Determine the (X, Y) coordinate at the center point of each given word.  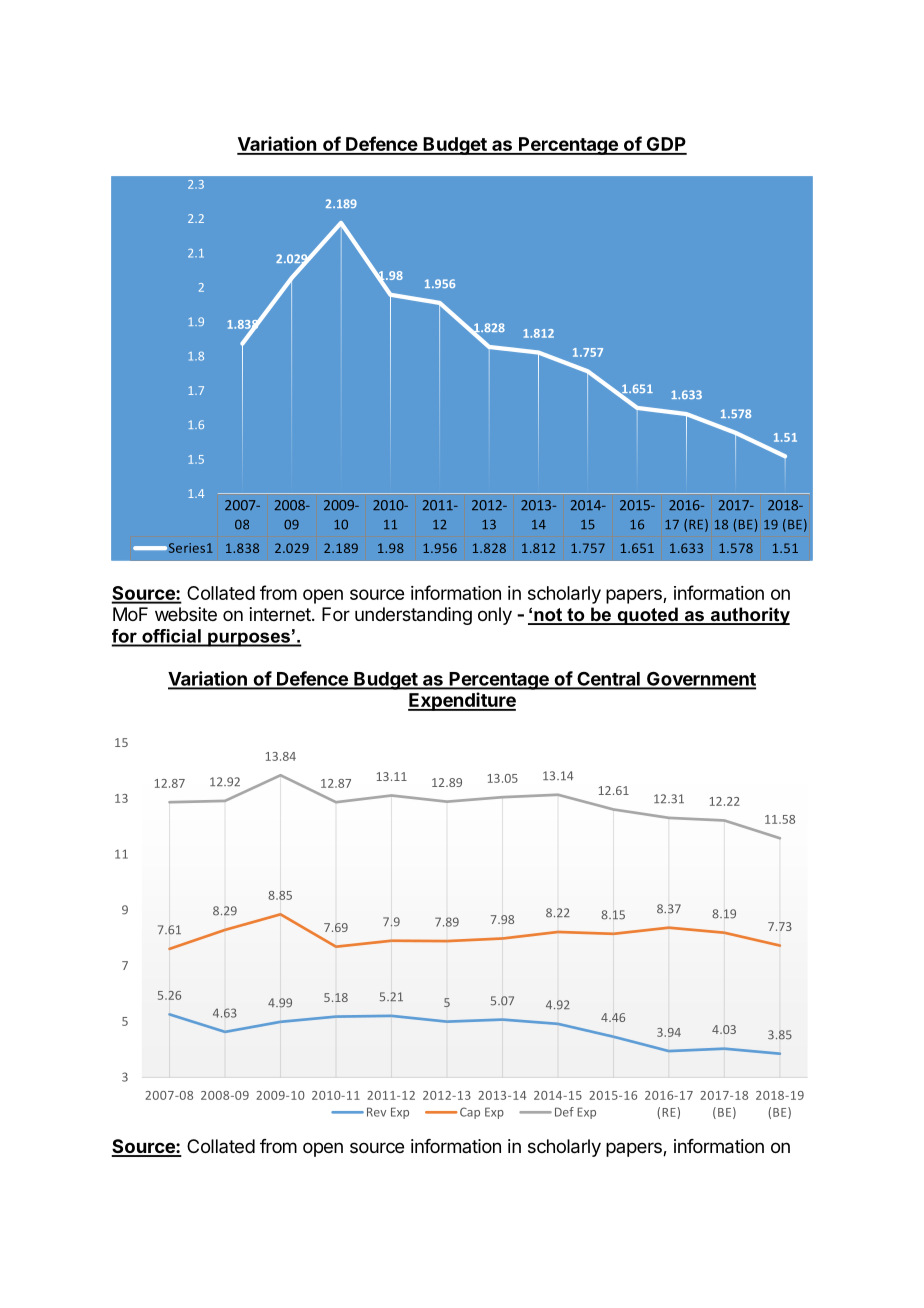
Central (608, 680)
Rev (376, 1112)
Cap (470, 1113)
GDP (665, 145)
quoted (647, 616)
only (495, 616)
